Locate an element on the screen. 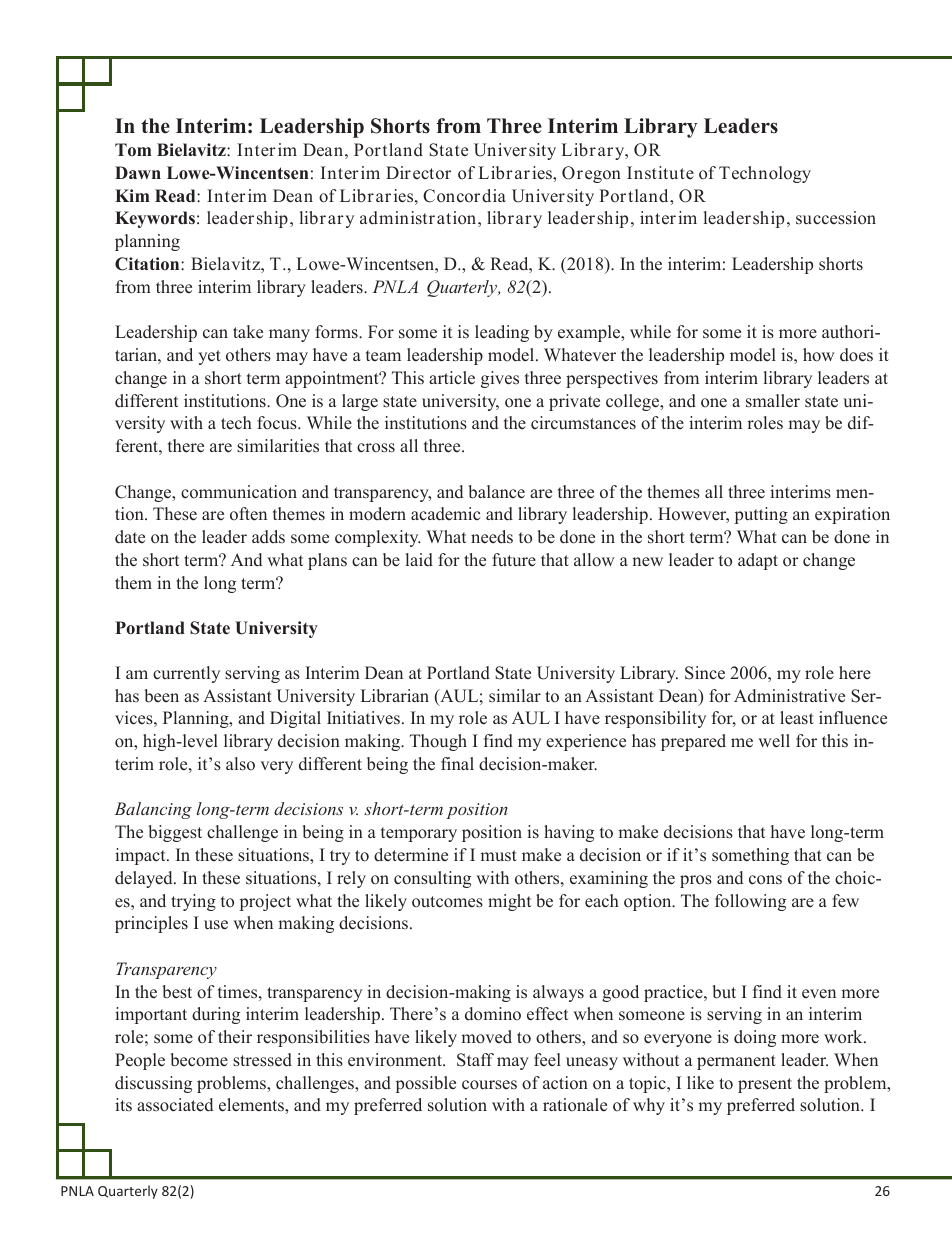  future is located at coordinates (514, 560).
